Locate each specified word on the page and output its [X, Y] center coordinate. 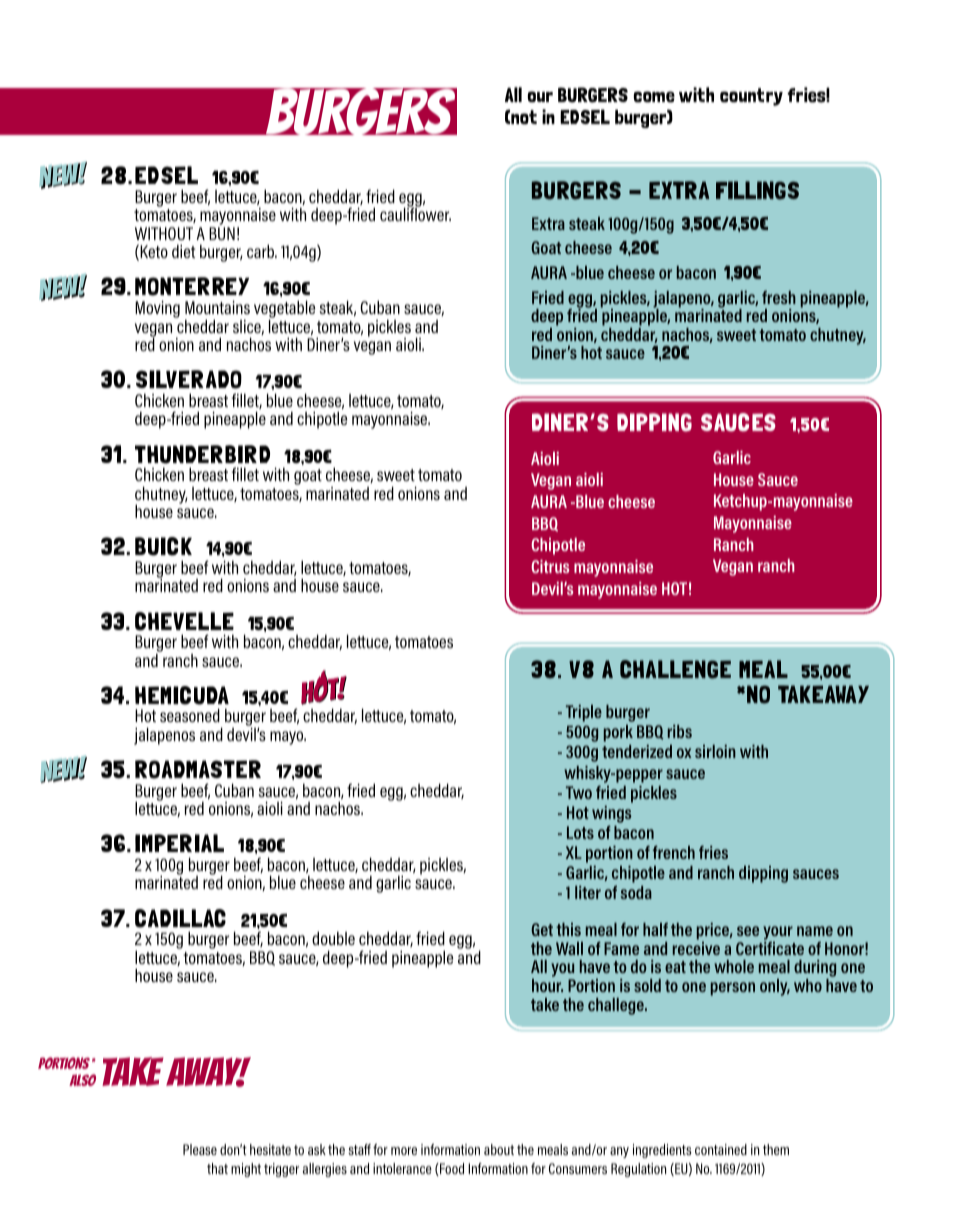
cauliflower [415, 213]
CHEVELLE [184, 621]
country [751, 97]
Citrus [550, 566]
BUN [222, 233]
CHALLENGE [675, 669]
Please [200, 1149]
